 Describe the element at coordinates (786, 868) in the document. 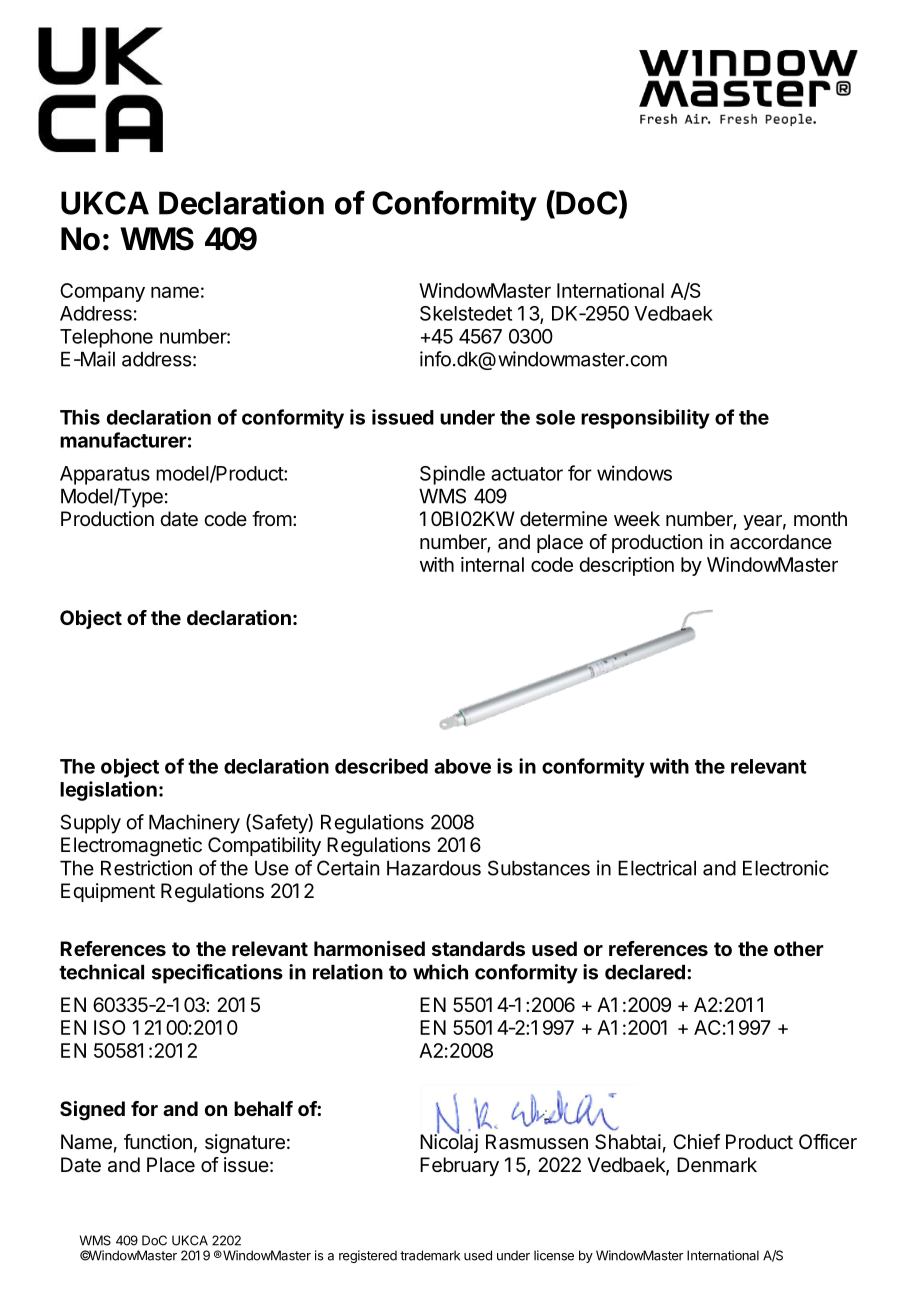

I see `Electronic` at that location.
